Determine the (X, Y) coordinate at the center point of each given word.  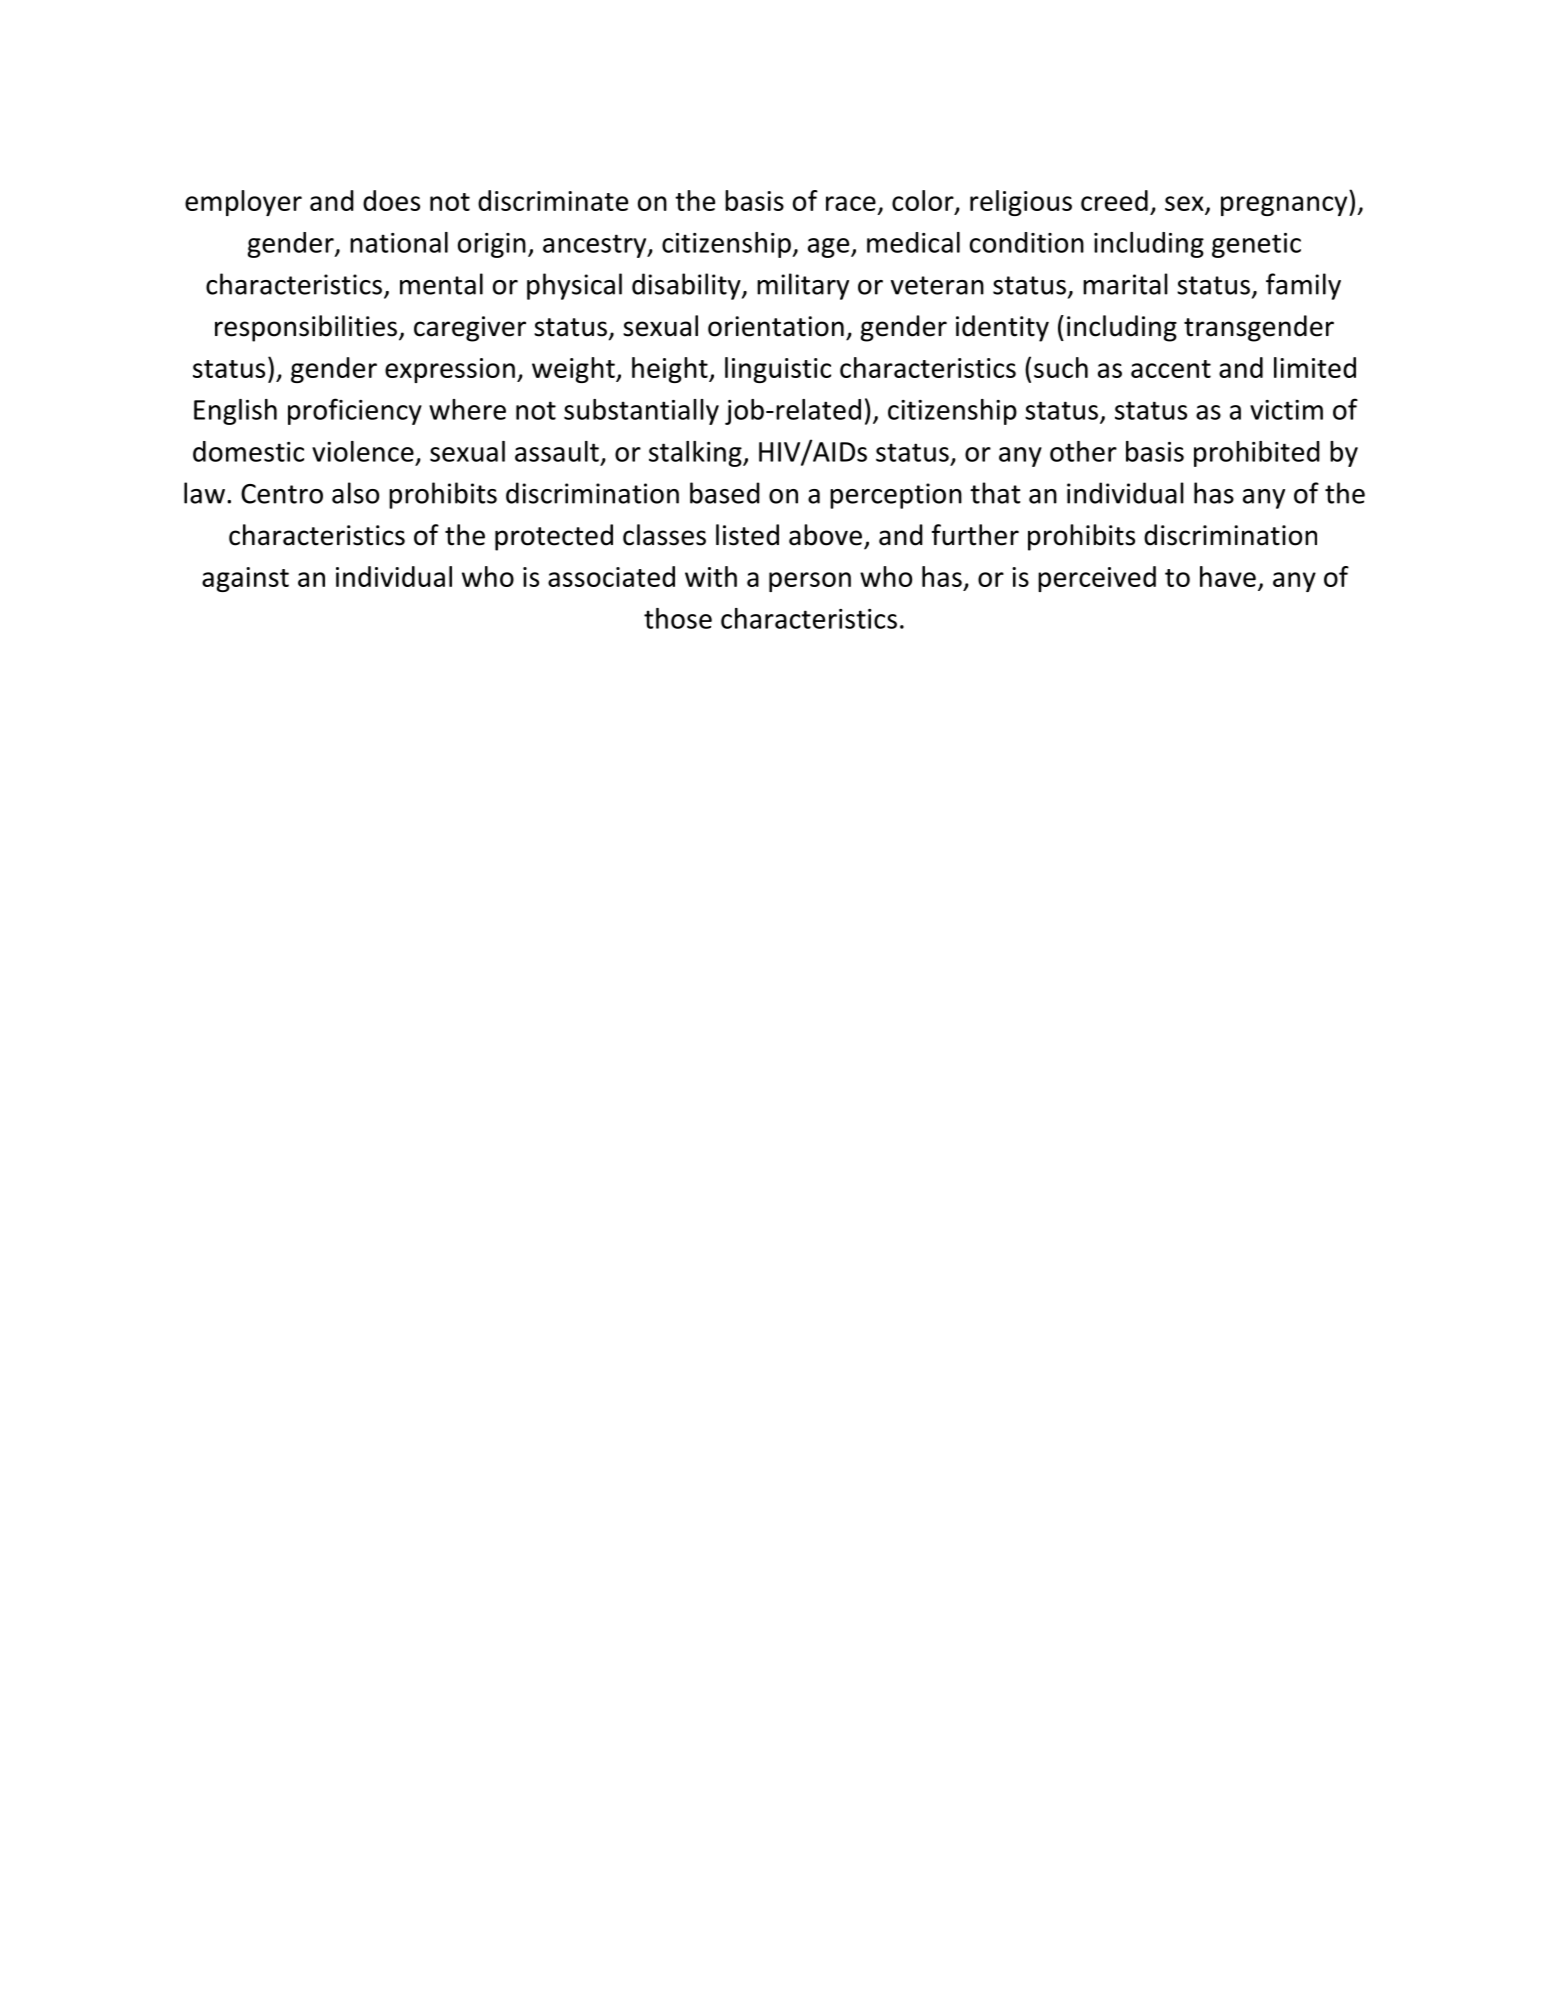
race (851, 203)
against (245, 579)
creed (1114, 200)
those (678, 618)
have (1228, 576)
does (391, 200)
